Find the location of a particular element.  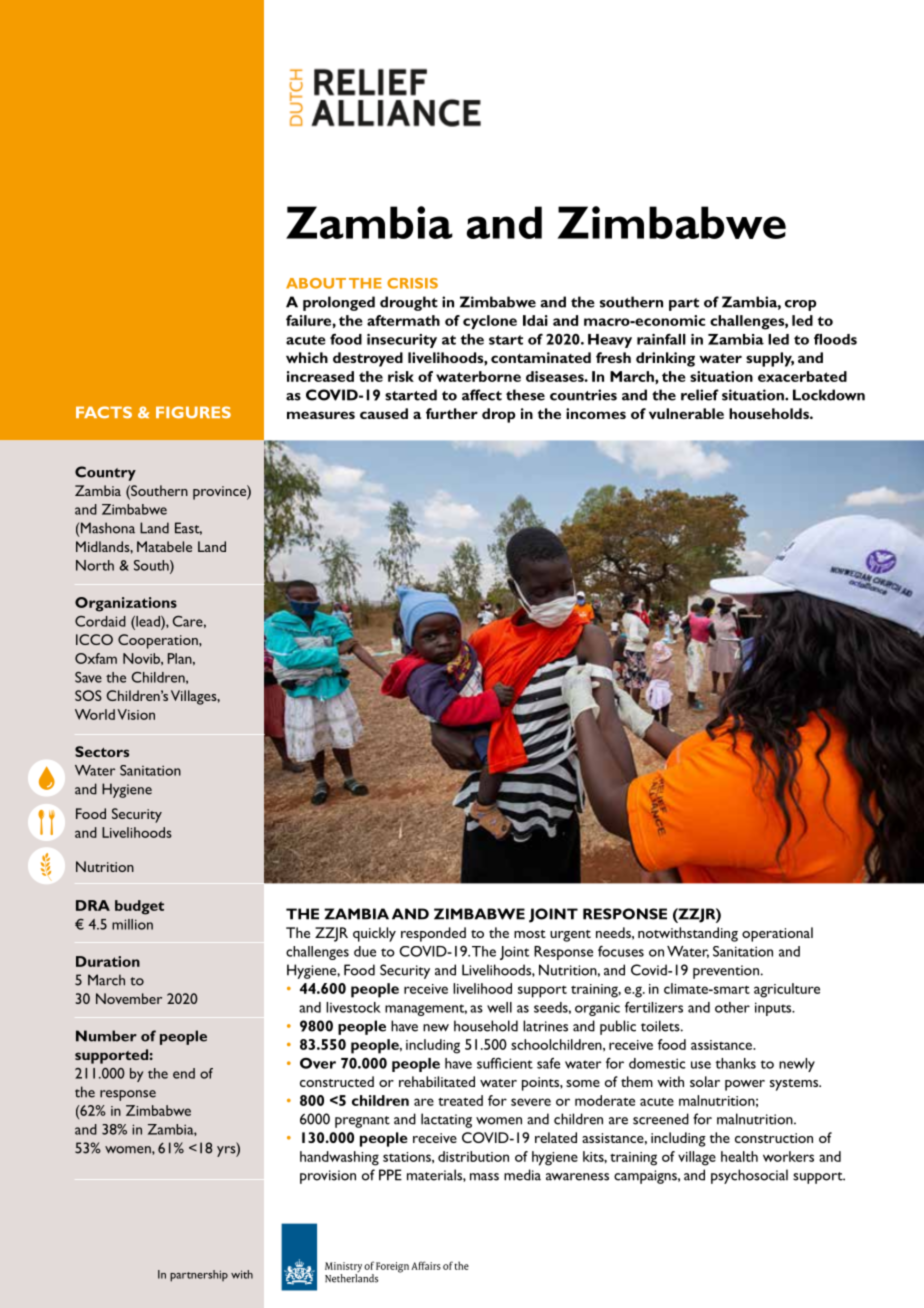

crop is located at coordinates (801, 305).
